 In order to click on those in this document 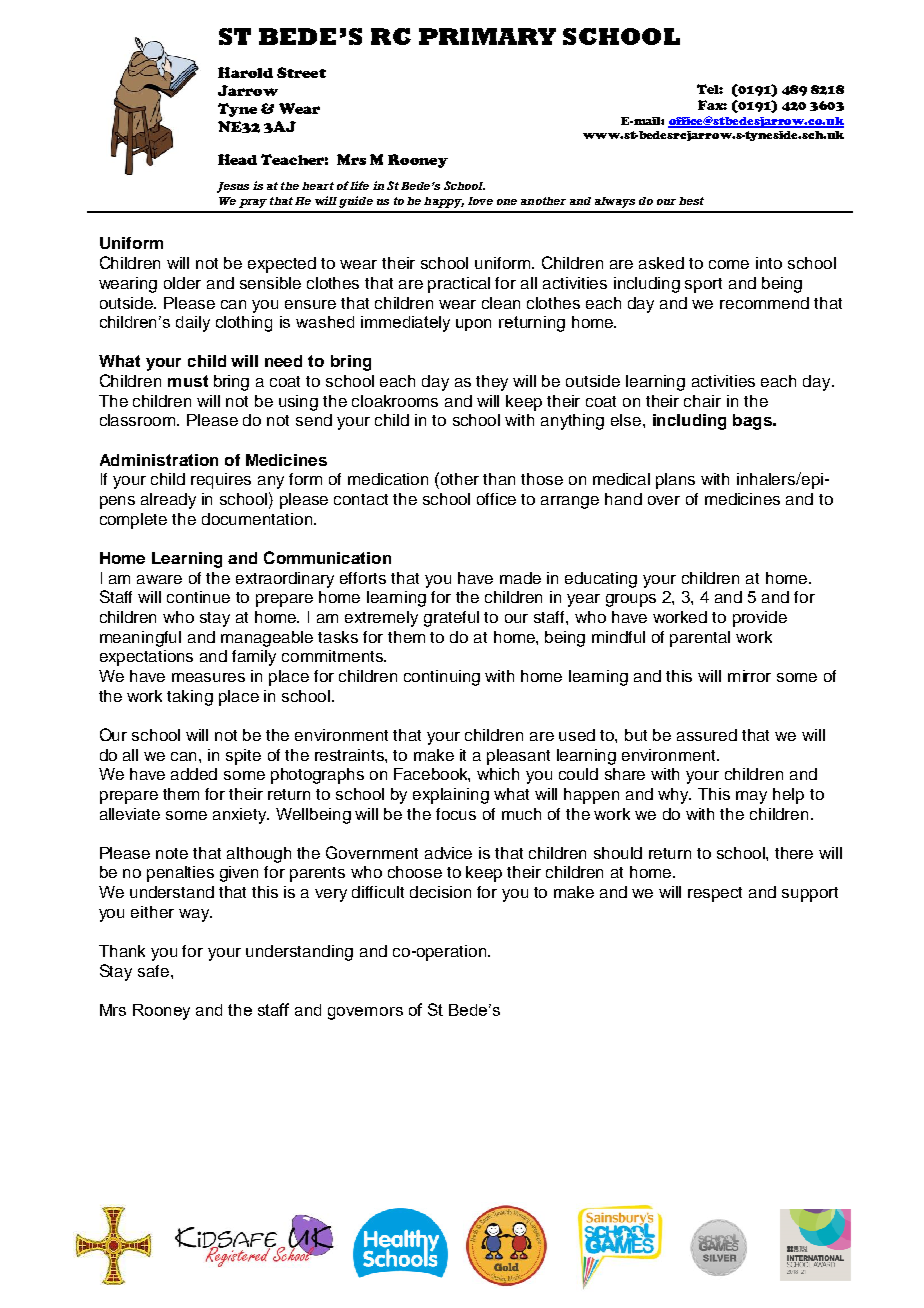, I will do `click(542, 479)`.
